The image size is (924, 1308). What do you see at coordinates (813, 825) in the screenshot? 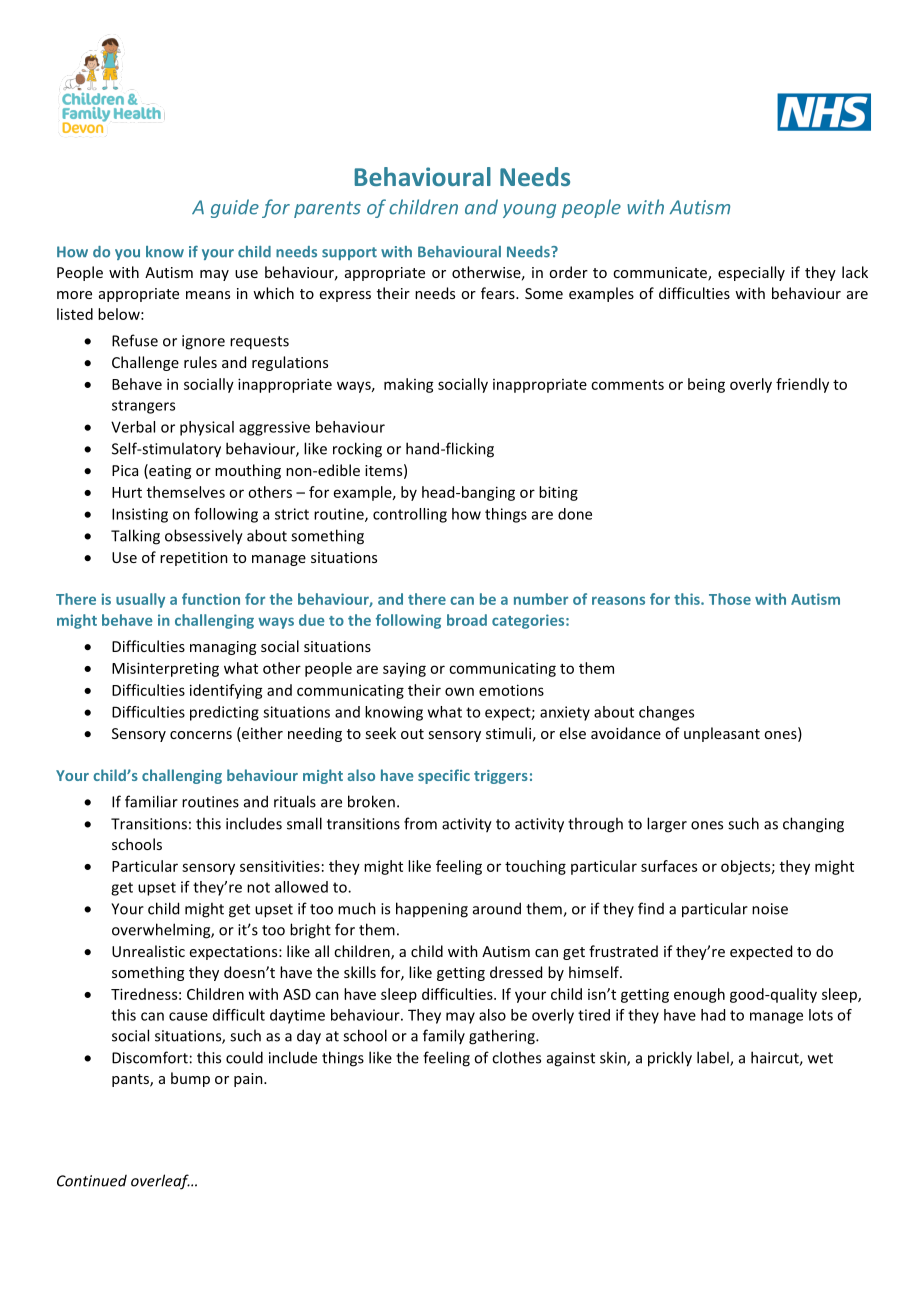
I see `changing` at bounding box center [813, 825].
